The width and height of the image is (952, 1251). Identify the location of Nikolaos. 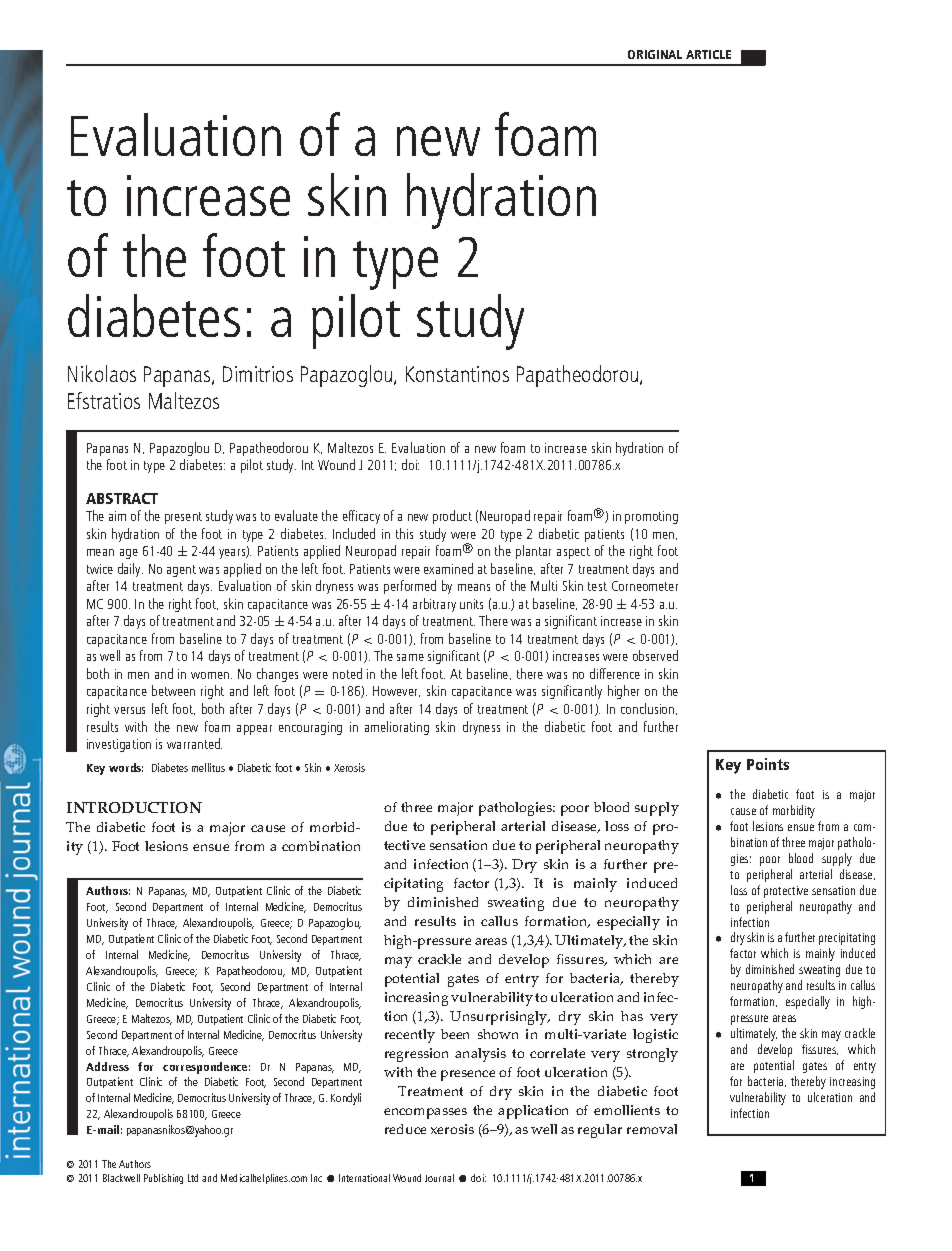
(102, 373).
